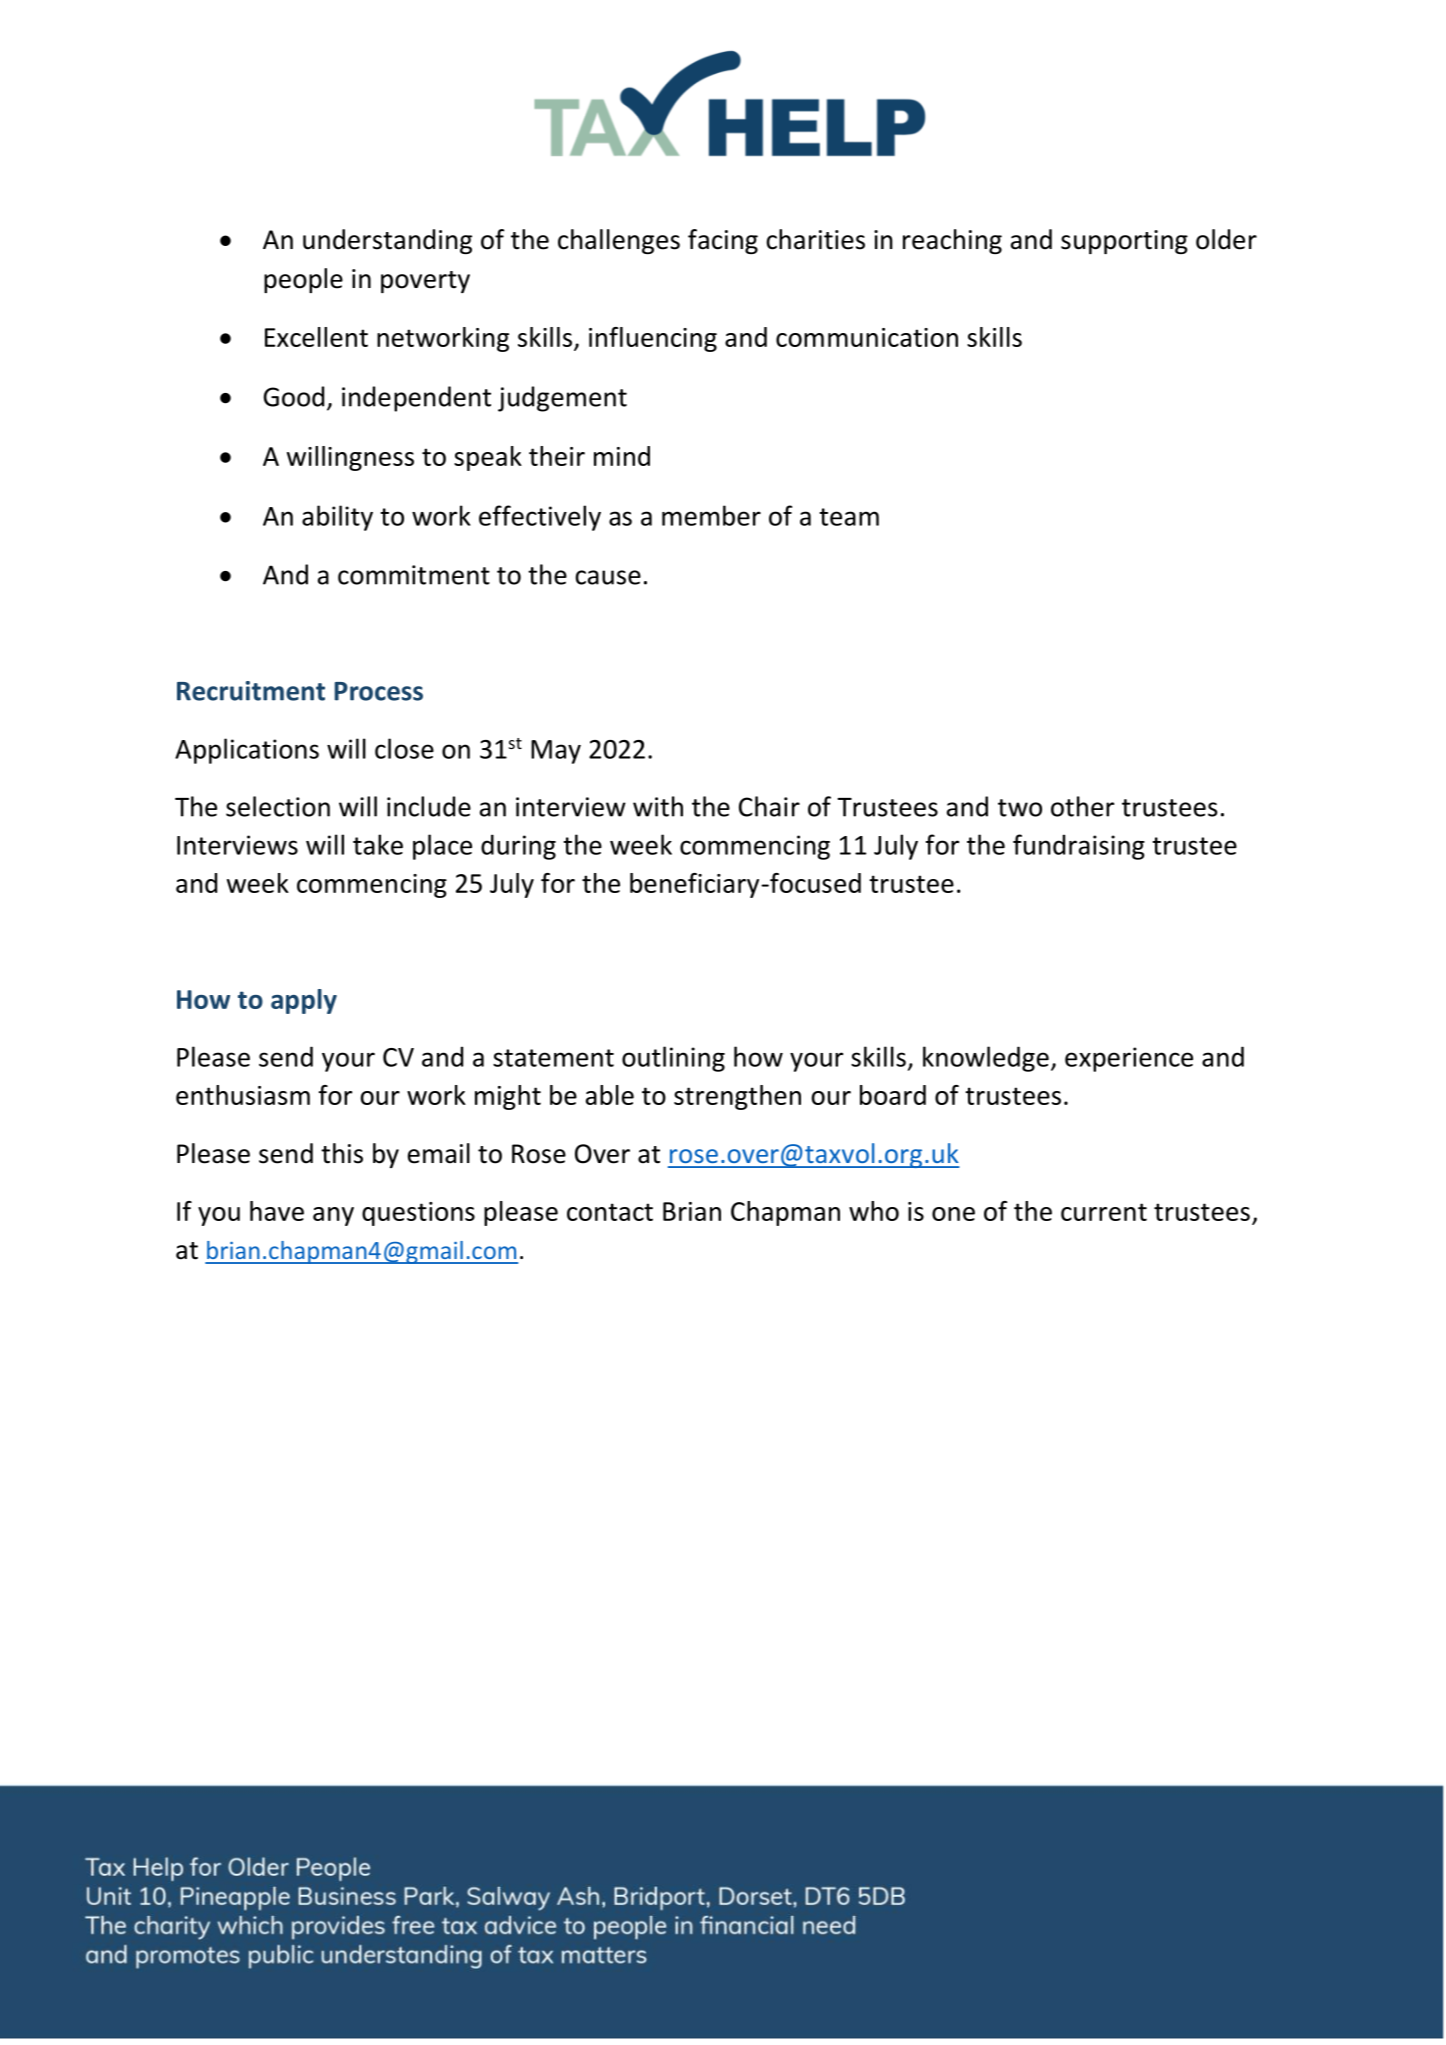 This image has height=2045, width=1446. I want to click on understanding, so click(387, 241).
